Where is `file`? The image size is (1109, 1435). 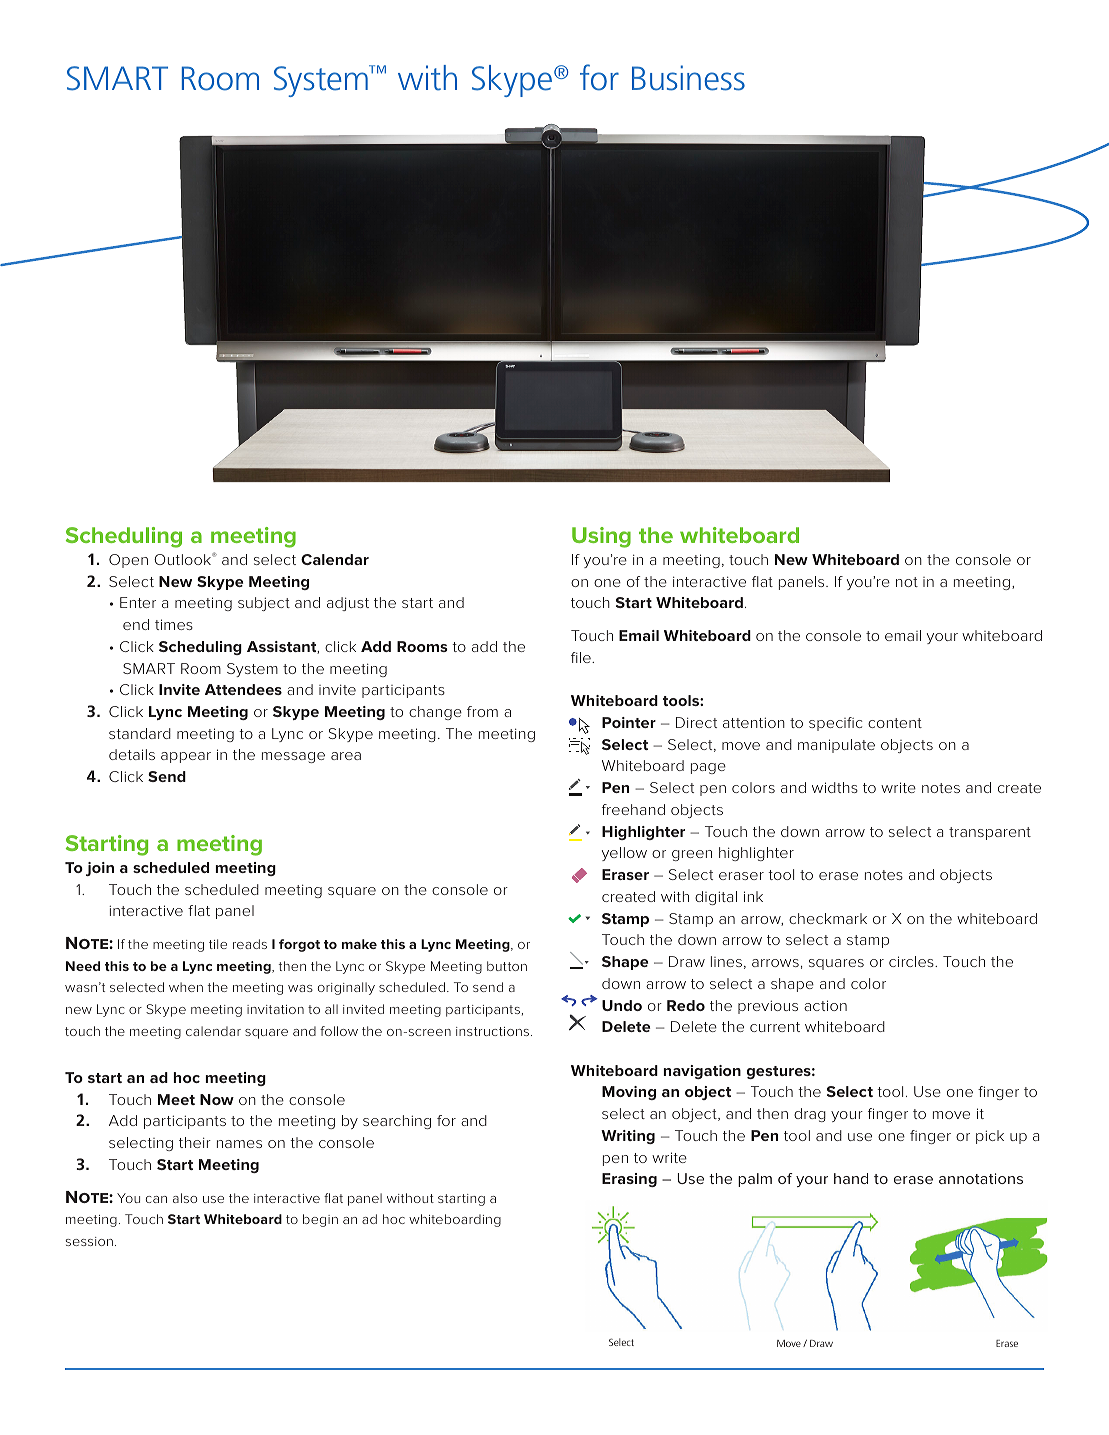
file is located at coordinates (582, 657).
